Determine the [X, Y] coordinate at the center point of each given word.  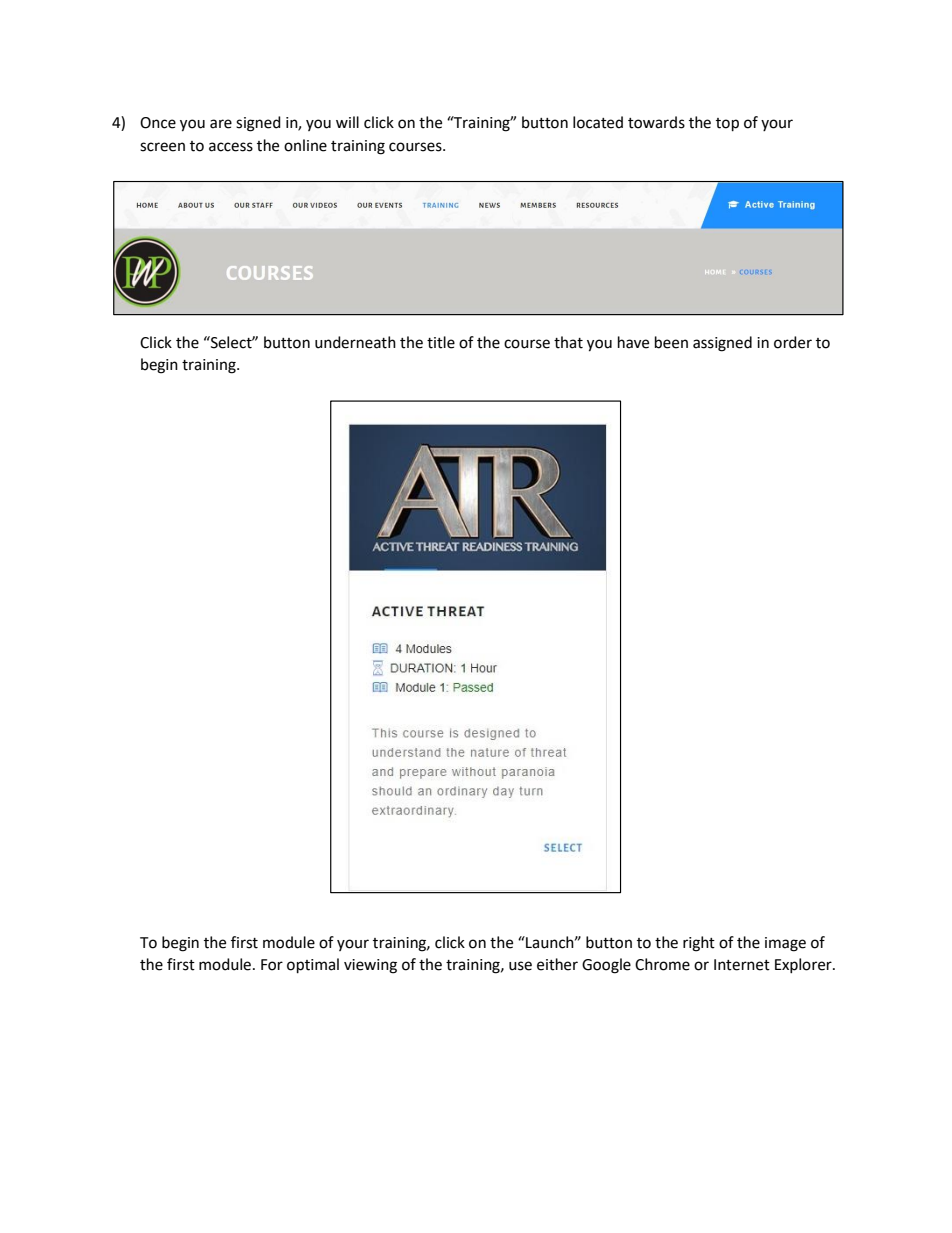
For [272, 965]
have [633, 342]
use [520, 966]
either [557, 964]
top [727, 125]
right [699, 944]
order [793, 342]
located [598, 122]
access [231, 147]
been [671, 342]
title [441, 342]
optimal [313, 966]
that [568, 342]
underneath [355, 342]
